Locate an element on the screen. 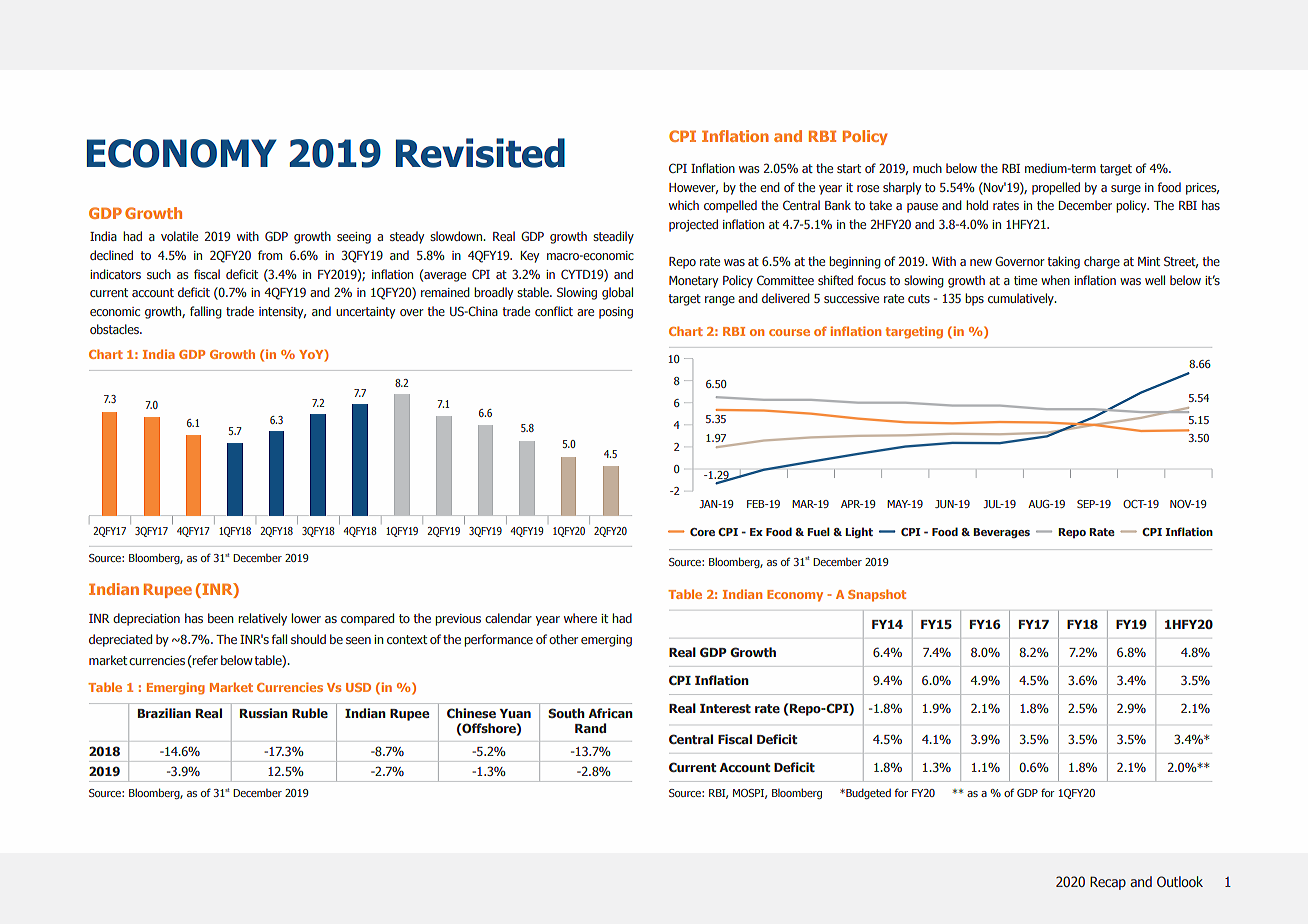  Rand is located at coordinates (590, 728).
